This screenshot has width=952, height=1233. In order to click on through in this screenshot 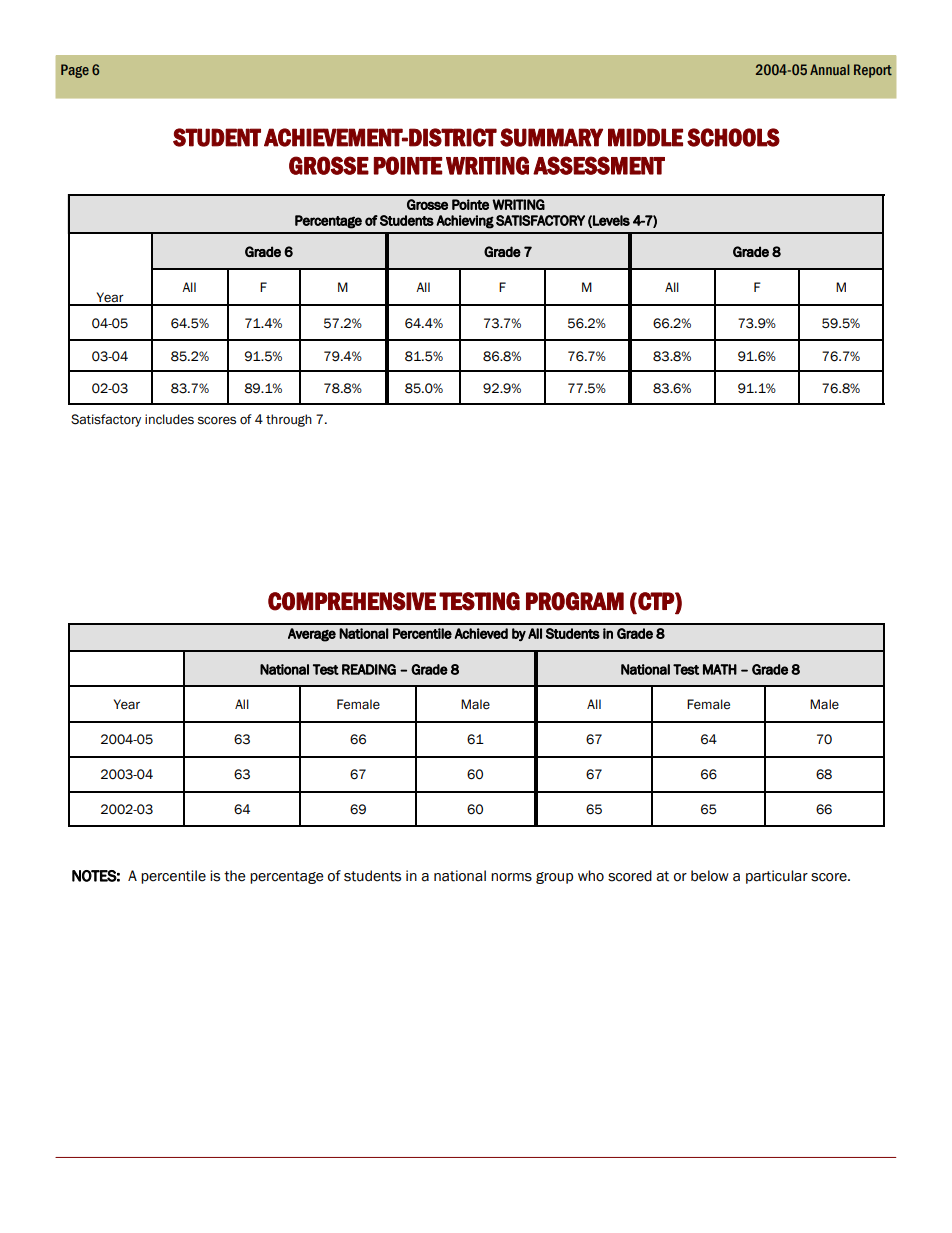, I will do `click(289, 420)`.
